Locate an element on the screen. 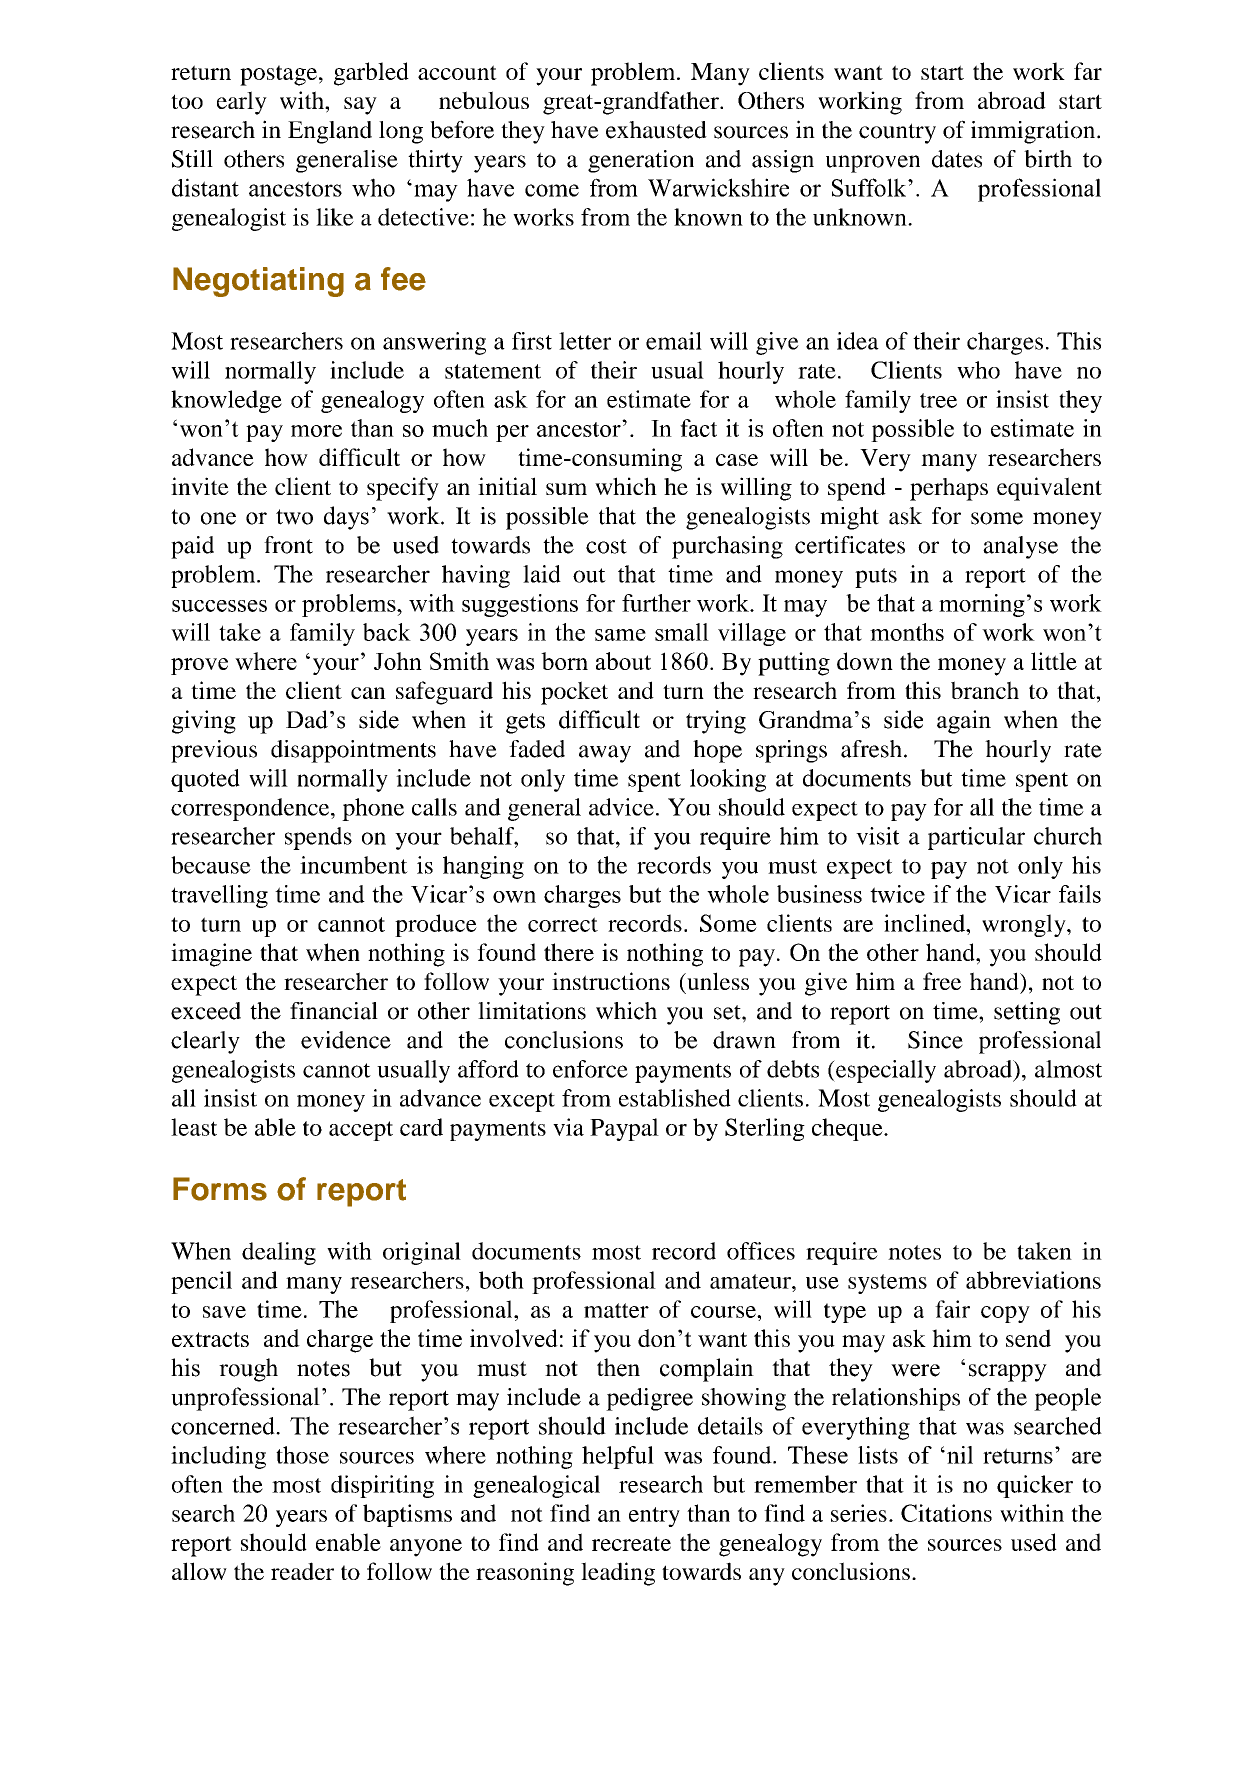  England is located at coordinates (330, 132).
